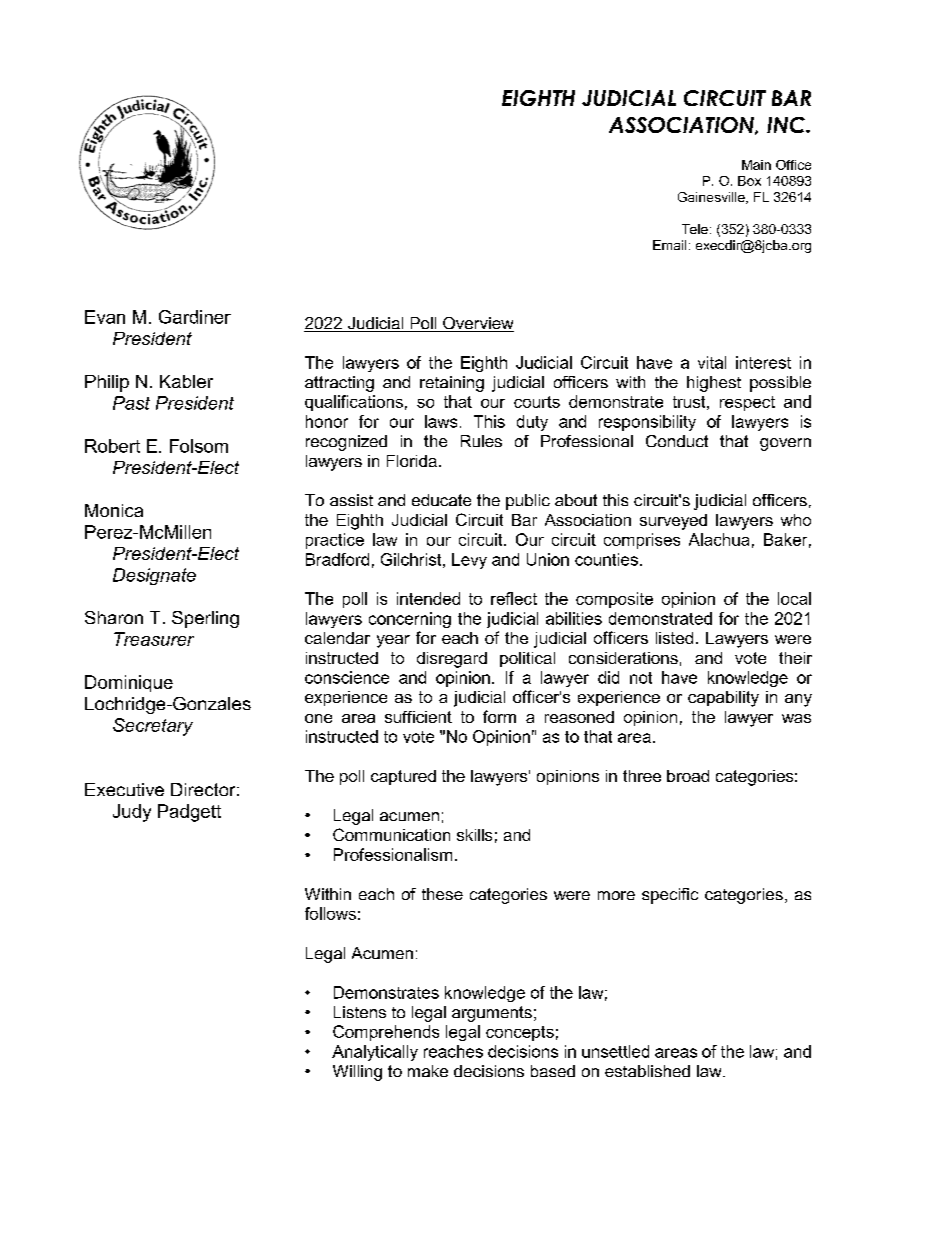  What do you see at coordinates (153, 727) in the screenshot?
I see `Secretary` at bounding box center [153, 727].
